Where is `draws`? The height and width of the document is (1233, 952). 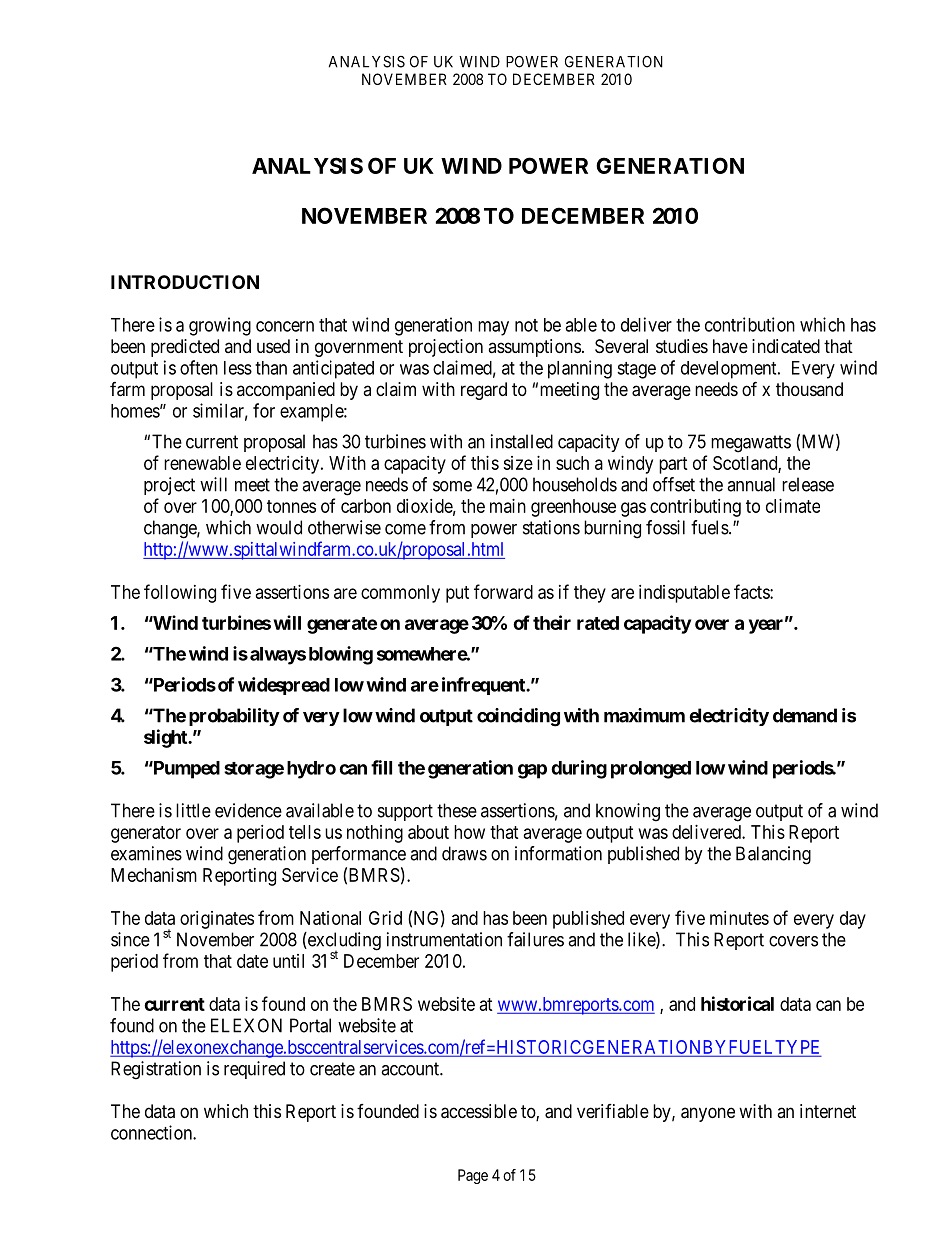
draws is located at coordinates (464, 853).
